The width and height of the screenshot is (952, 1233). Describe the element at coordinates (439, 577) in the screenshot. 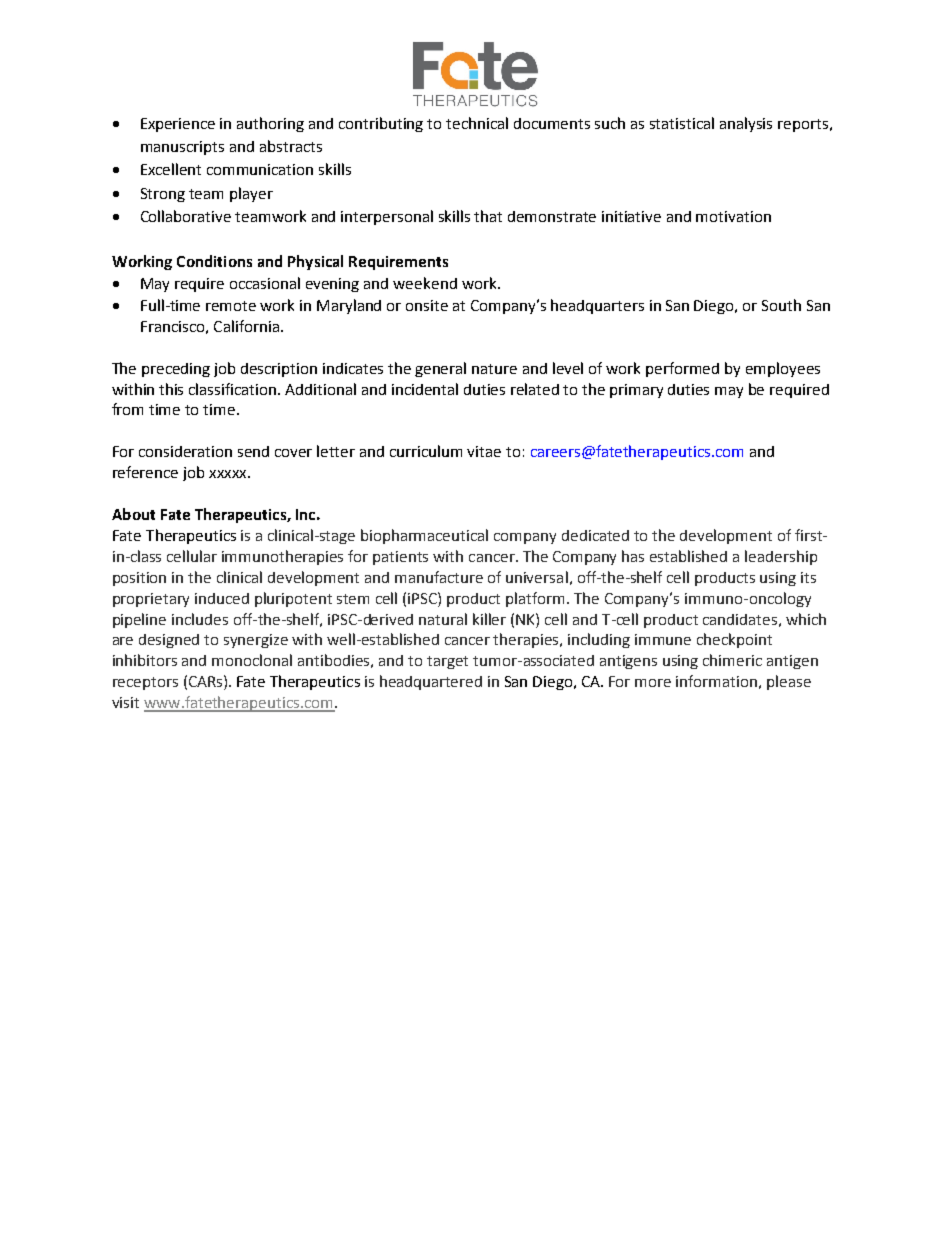

I see `manufacture` at that location.
